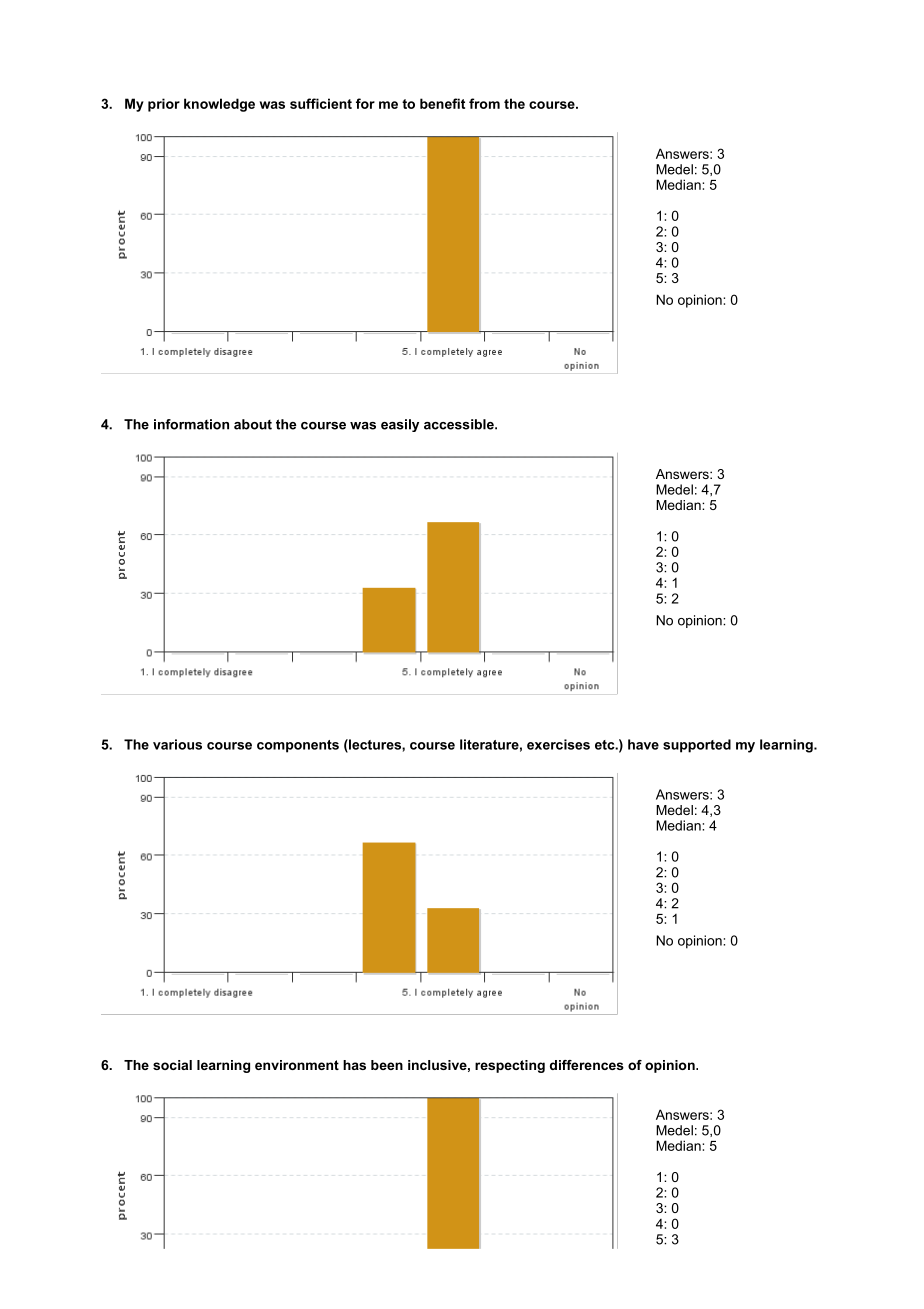 The width and height of the screenshot is (924, 1309). Describe the element at coordinates (643, 744) in the screenshot. I see `have` at that location.
